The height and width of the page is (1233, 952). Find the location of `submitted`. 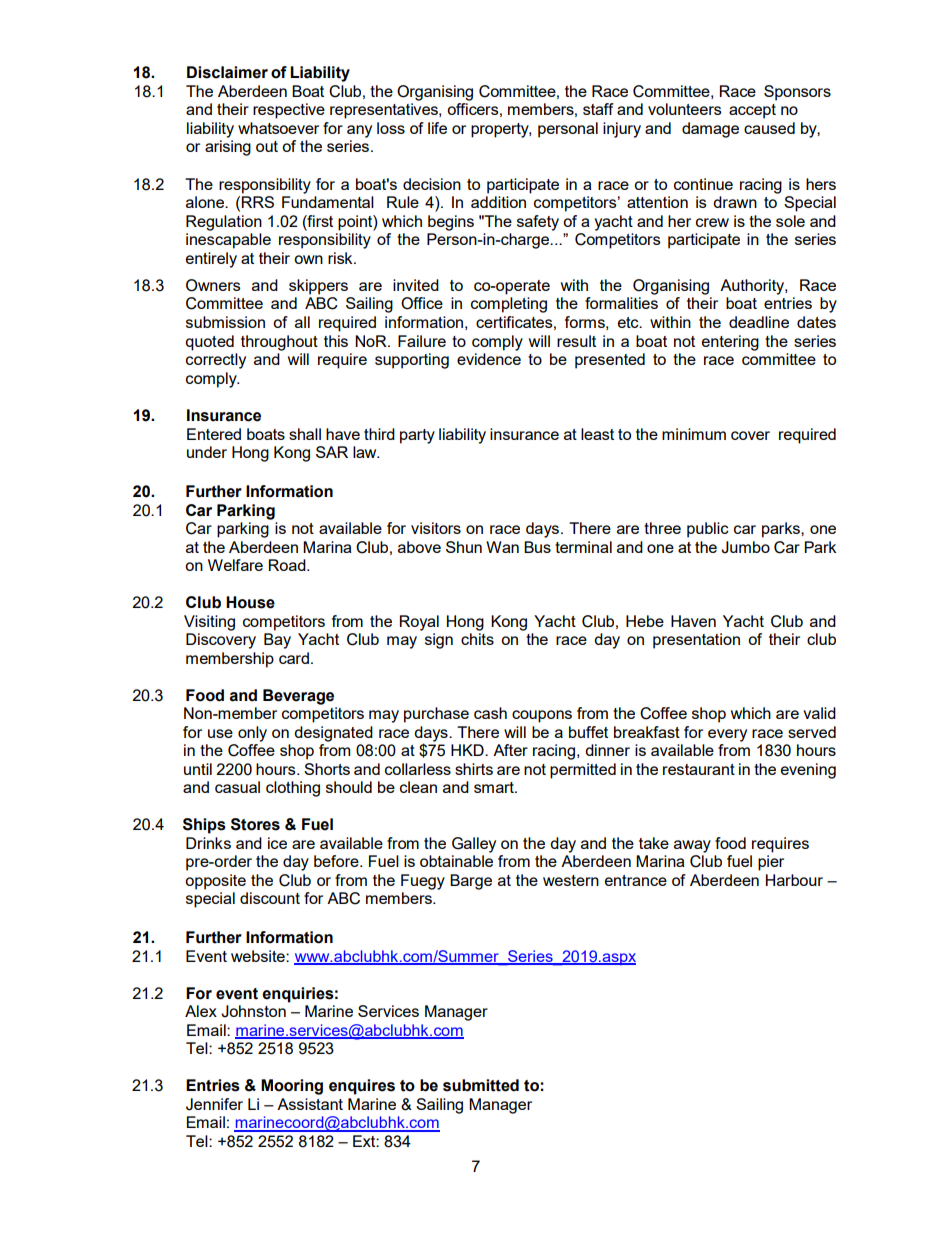

submitted is located at coordinates (481, 1085).
